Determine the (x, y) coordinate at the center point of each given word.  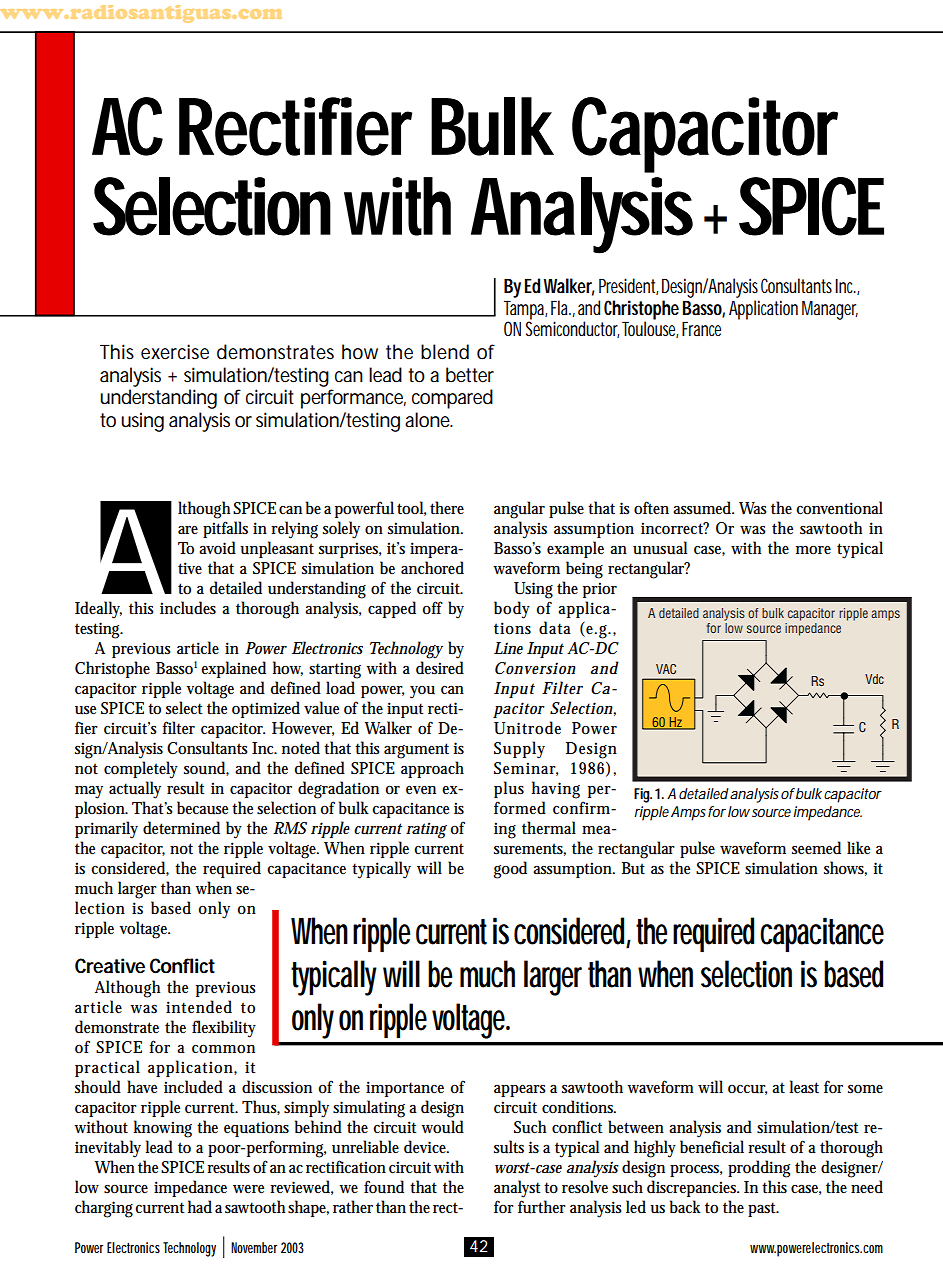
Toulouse (650, 328)
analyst (517, 1189)
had (200, 1206)
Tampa (525, 310)
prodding (759, 1169)
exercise (175, 352)
